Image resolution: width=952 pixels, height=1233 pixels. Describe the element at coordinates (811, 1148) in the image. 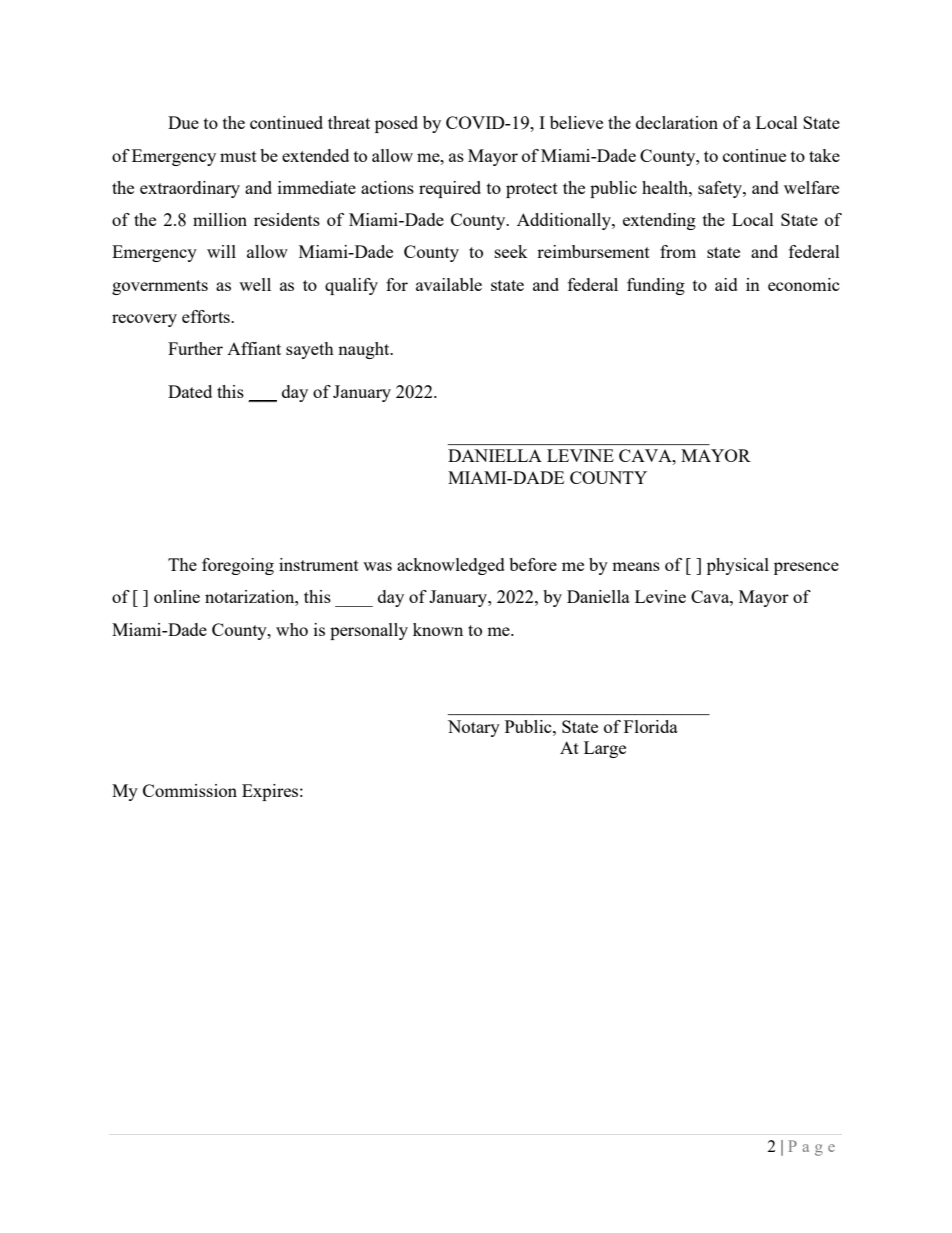

I see `Page` at that location.
